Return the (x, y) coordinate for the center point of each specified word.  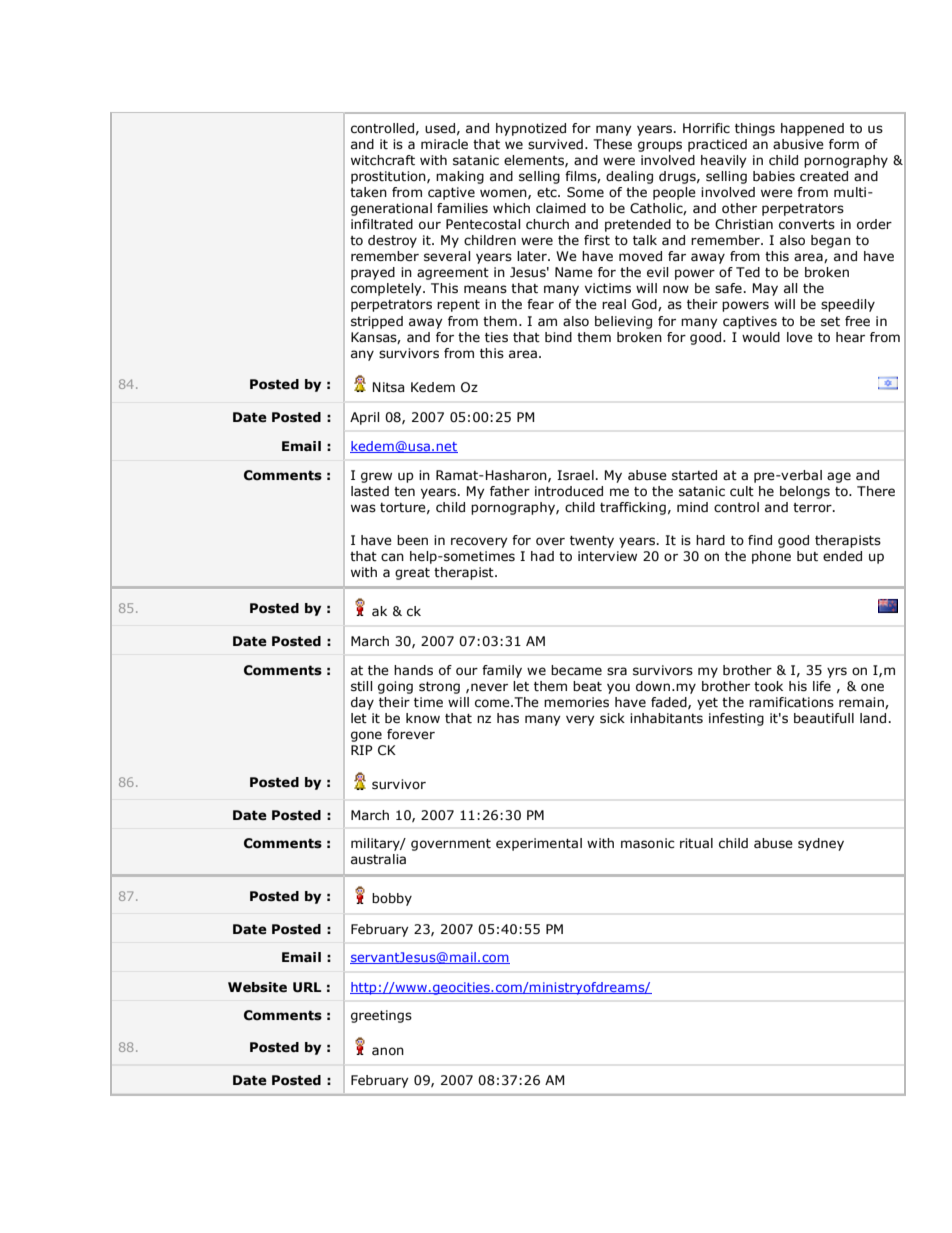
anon (388, 1051)
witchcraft (383, 160)
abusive (798, 144)
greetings (381, 1016)
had (542, 556)
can (392, 557)
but (807, 556)
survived (555, 144)
